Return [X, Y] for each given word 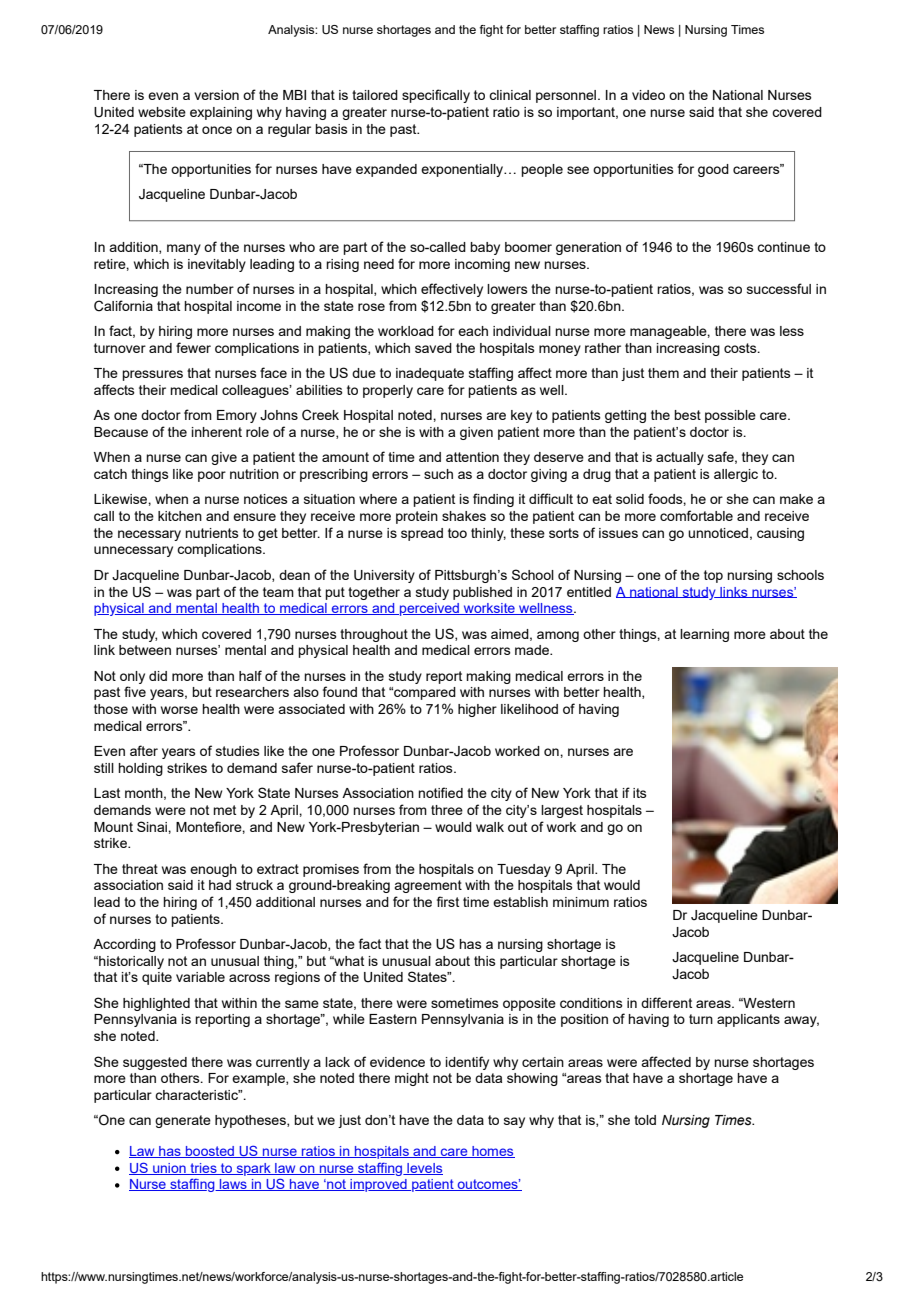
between [145, 650]
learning [704, 635]
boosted [210, 1152]
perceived [430, 609]
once [217, 130]
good [713, 170]
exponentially [463, 170]
